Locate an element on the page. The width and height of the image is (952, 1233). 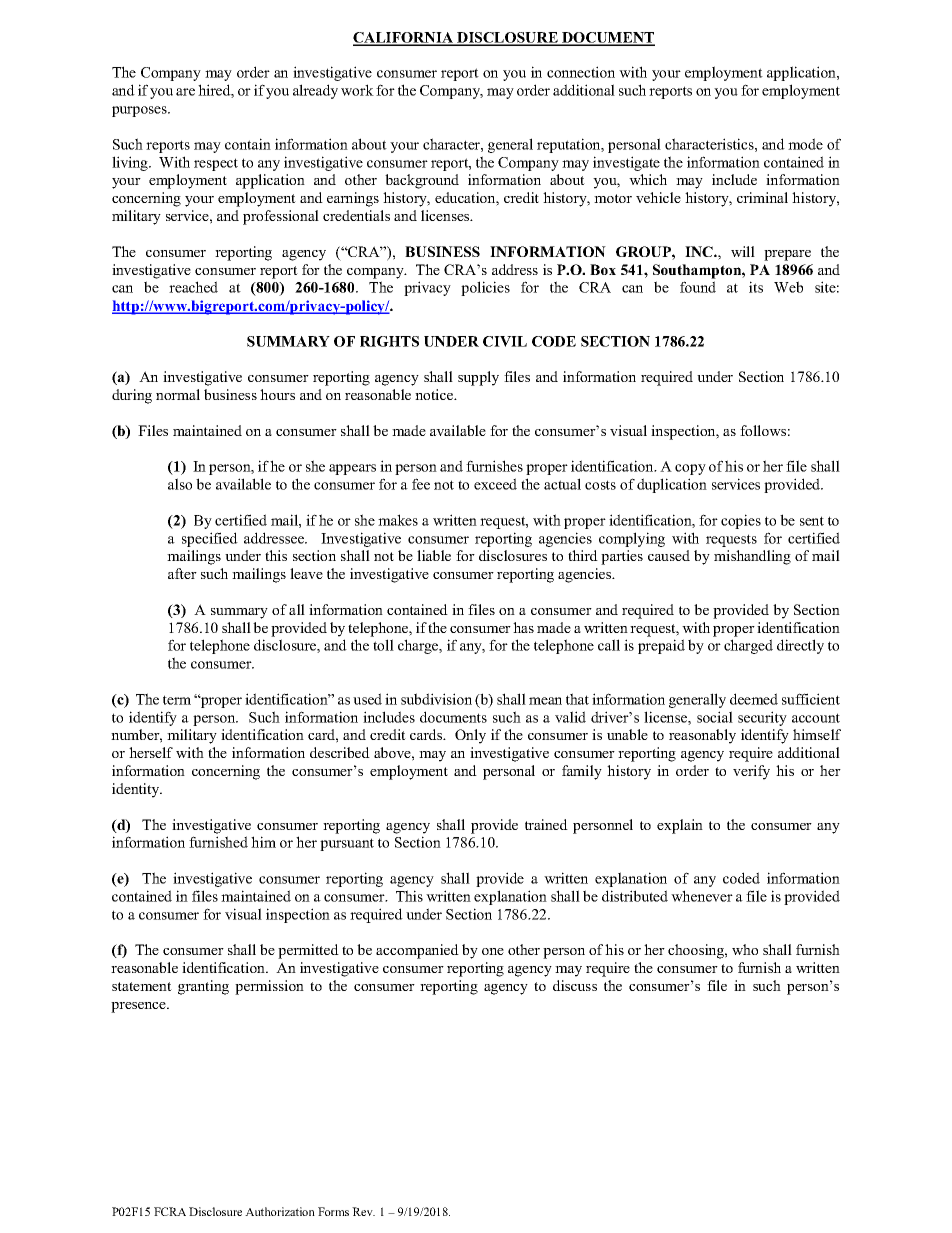
purposes is located at coordinates (140, 111).
